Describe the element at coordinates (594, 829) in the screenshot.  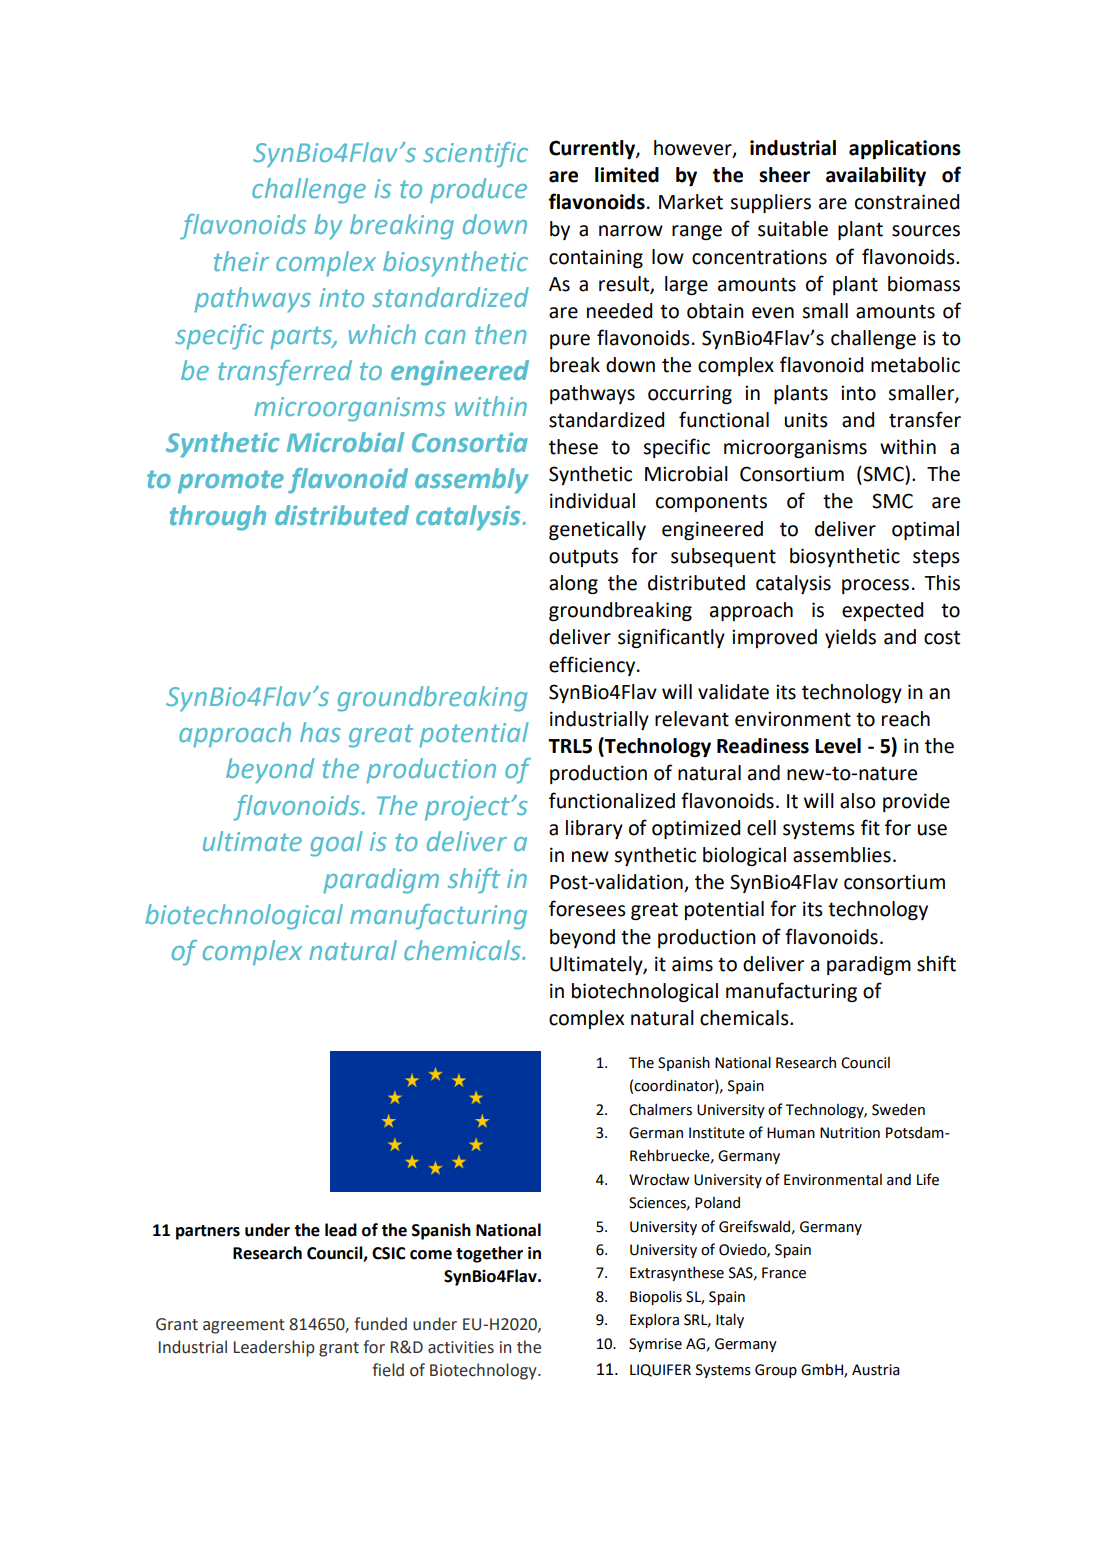
I see `library` at that location.
